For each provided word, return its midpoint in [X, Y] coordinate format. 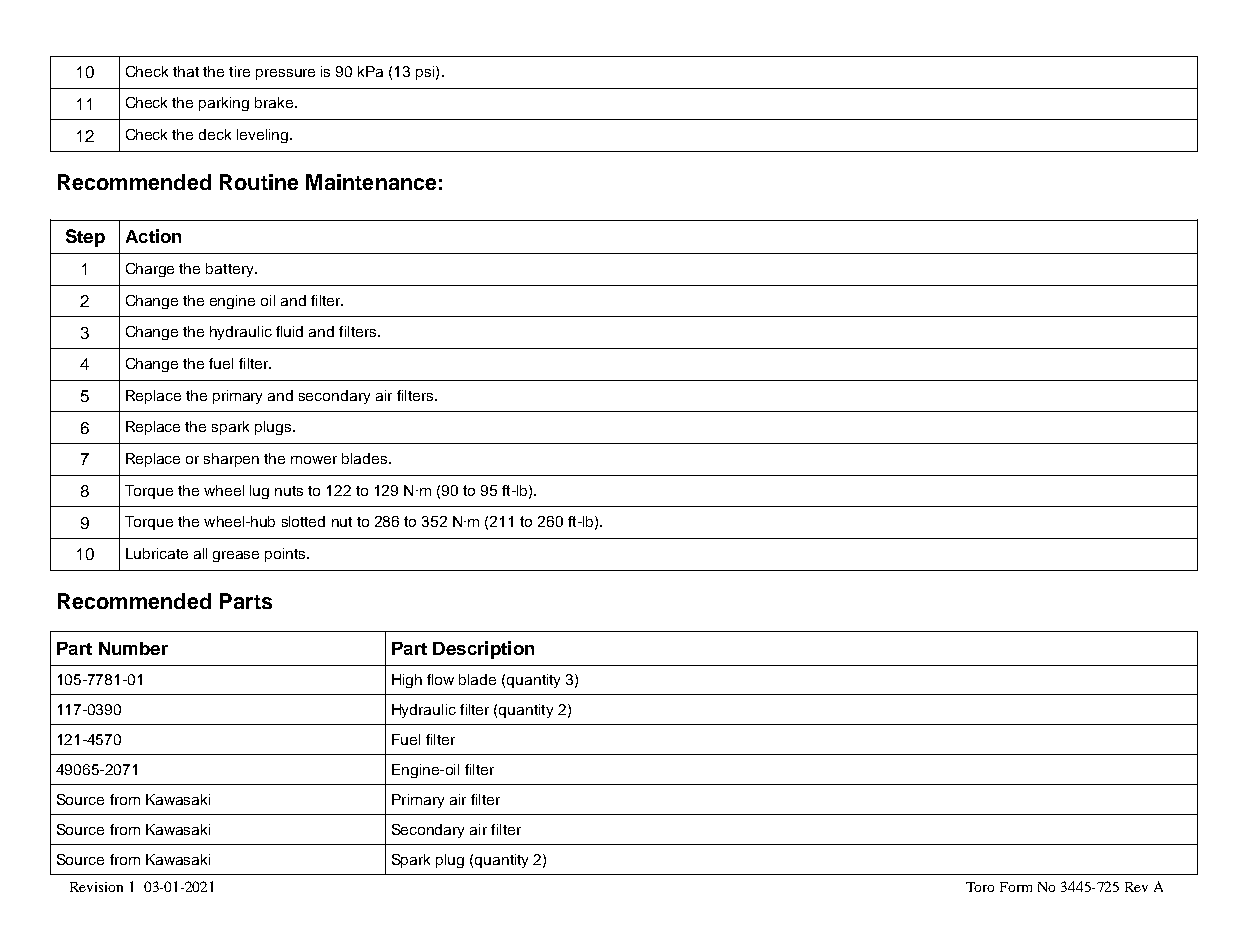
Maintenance [371, 182]
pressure [285, 74]
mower [314, 460]
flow [440, 679]
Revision [96, 887]
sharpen [231, 460]
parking [224, 104]
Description [483, 650]
